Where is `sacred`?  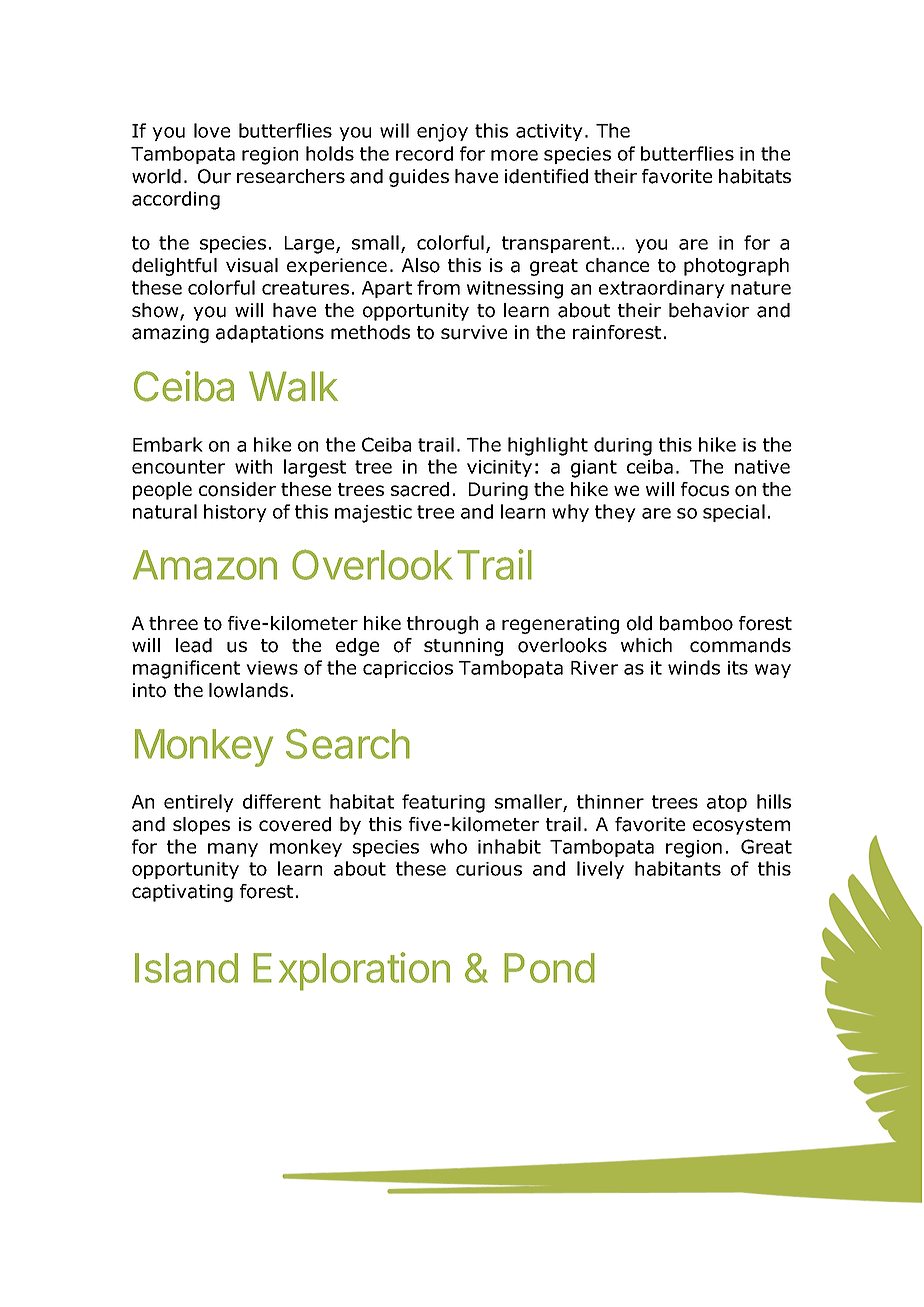
sacred is located at coordinates (420, 489).
